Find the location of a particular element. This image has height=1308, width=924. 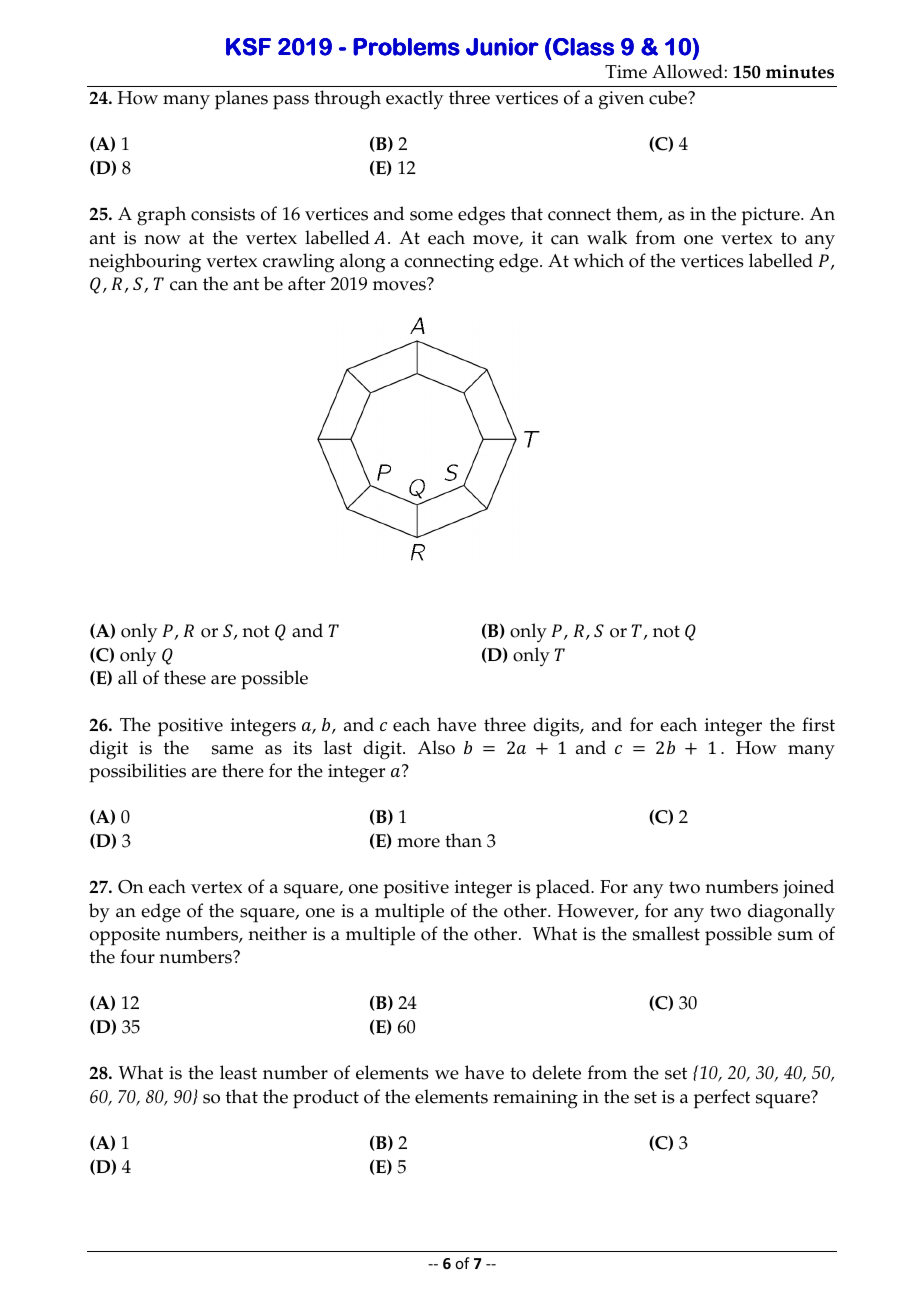

first is located at coordinates (818, 724).
